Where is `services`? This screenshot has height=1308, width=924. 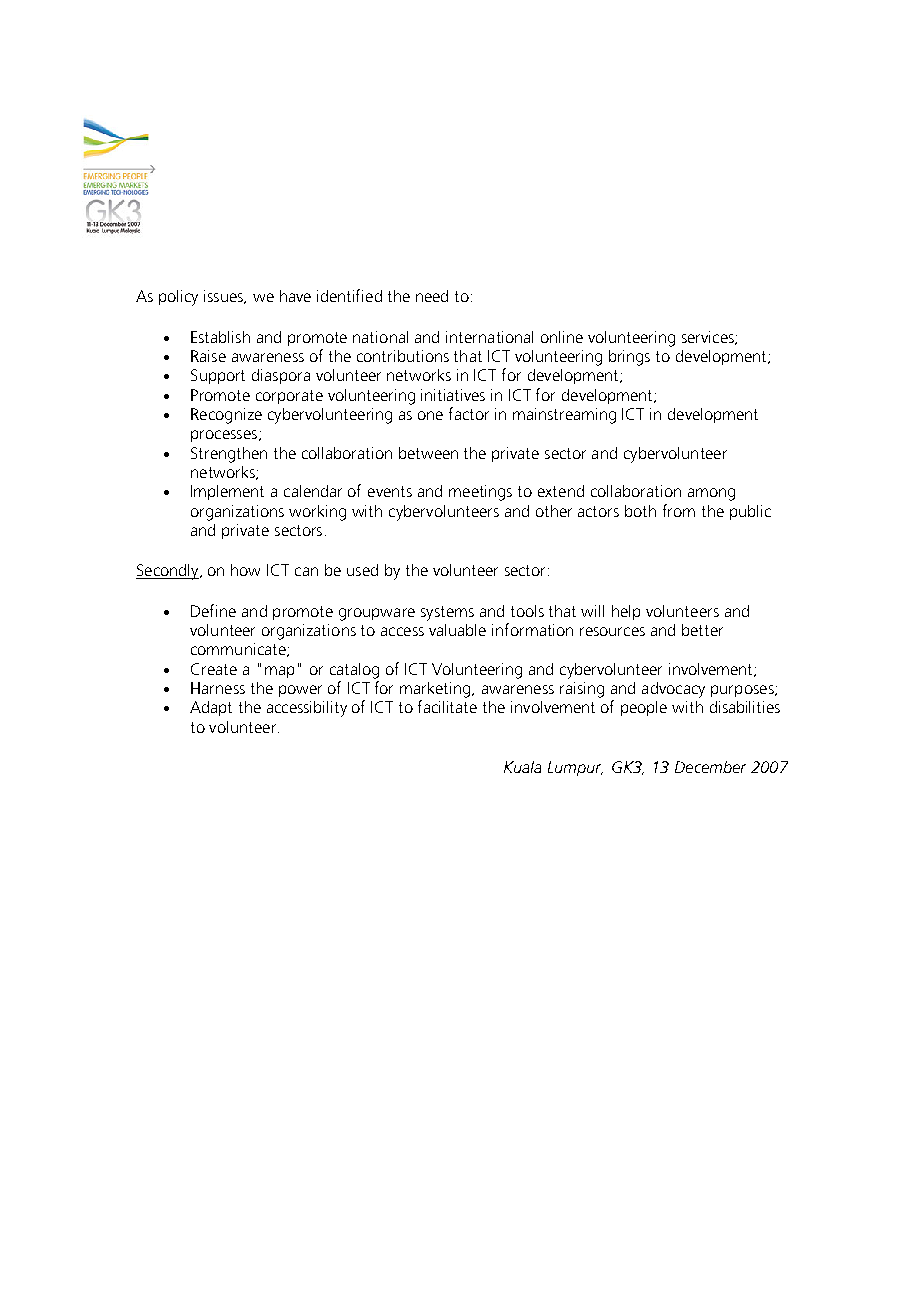 services is located at coordinates (709, 338).
